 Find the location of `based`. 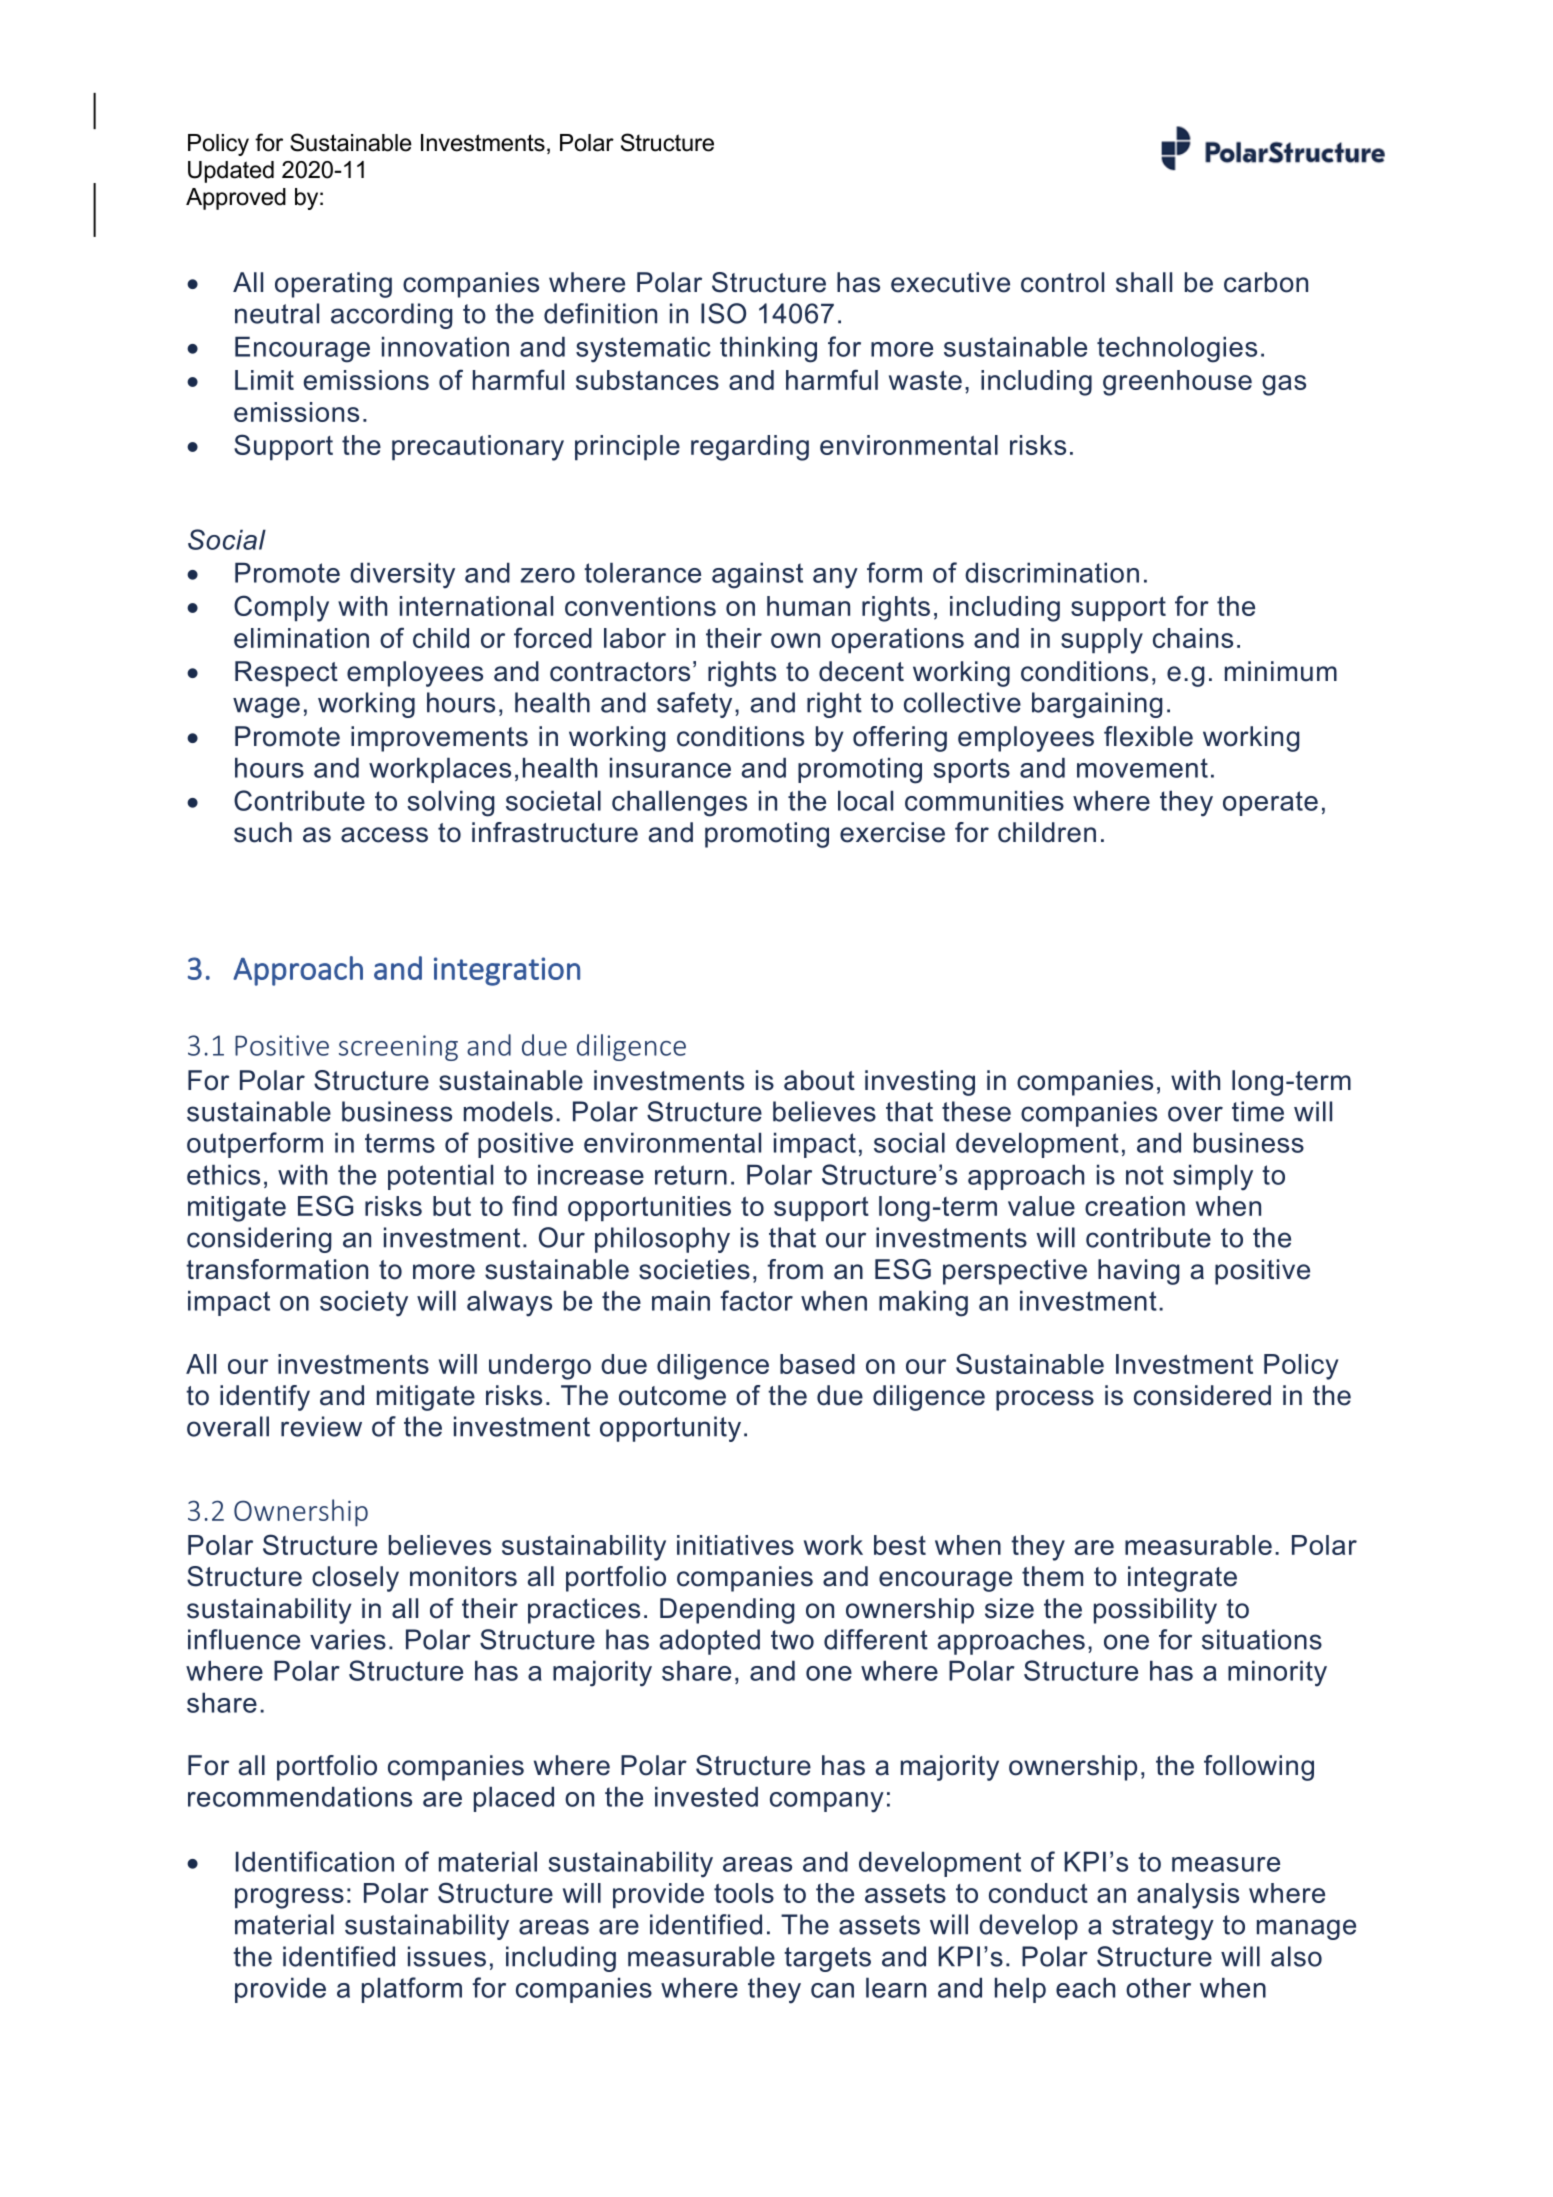

based is located at coordinates (817, 1364).
